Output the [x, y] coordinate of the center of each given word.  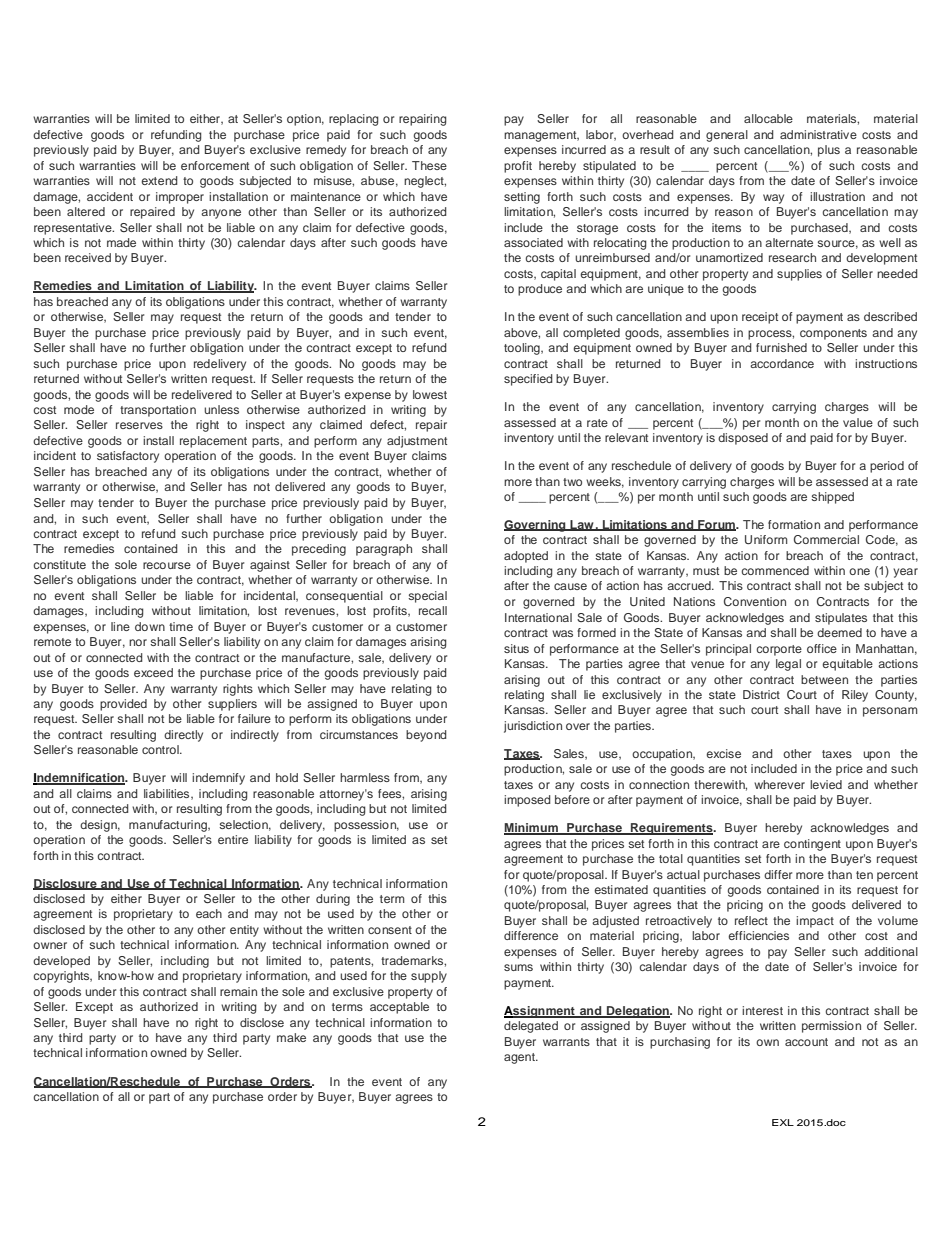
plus [829, 151]
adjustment [417, 442]
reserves [139, 425]
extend [159, 180]
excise [723, 753]
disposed [743, 439]
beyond [426, 736]
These [429, 165]
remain [238, 991]
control [161, 749]
